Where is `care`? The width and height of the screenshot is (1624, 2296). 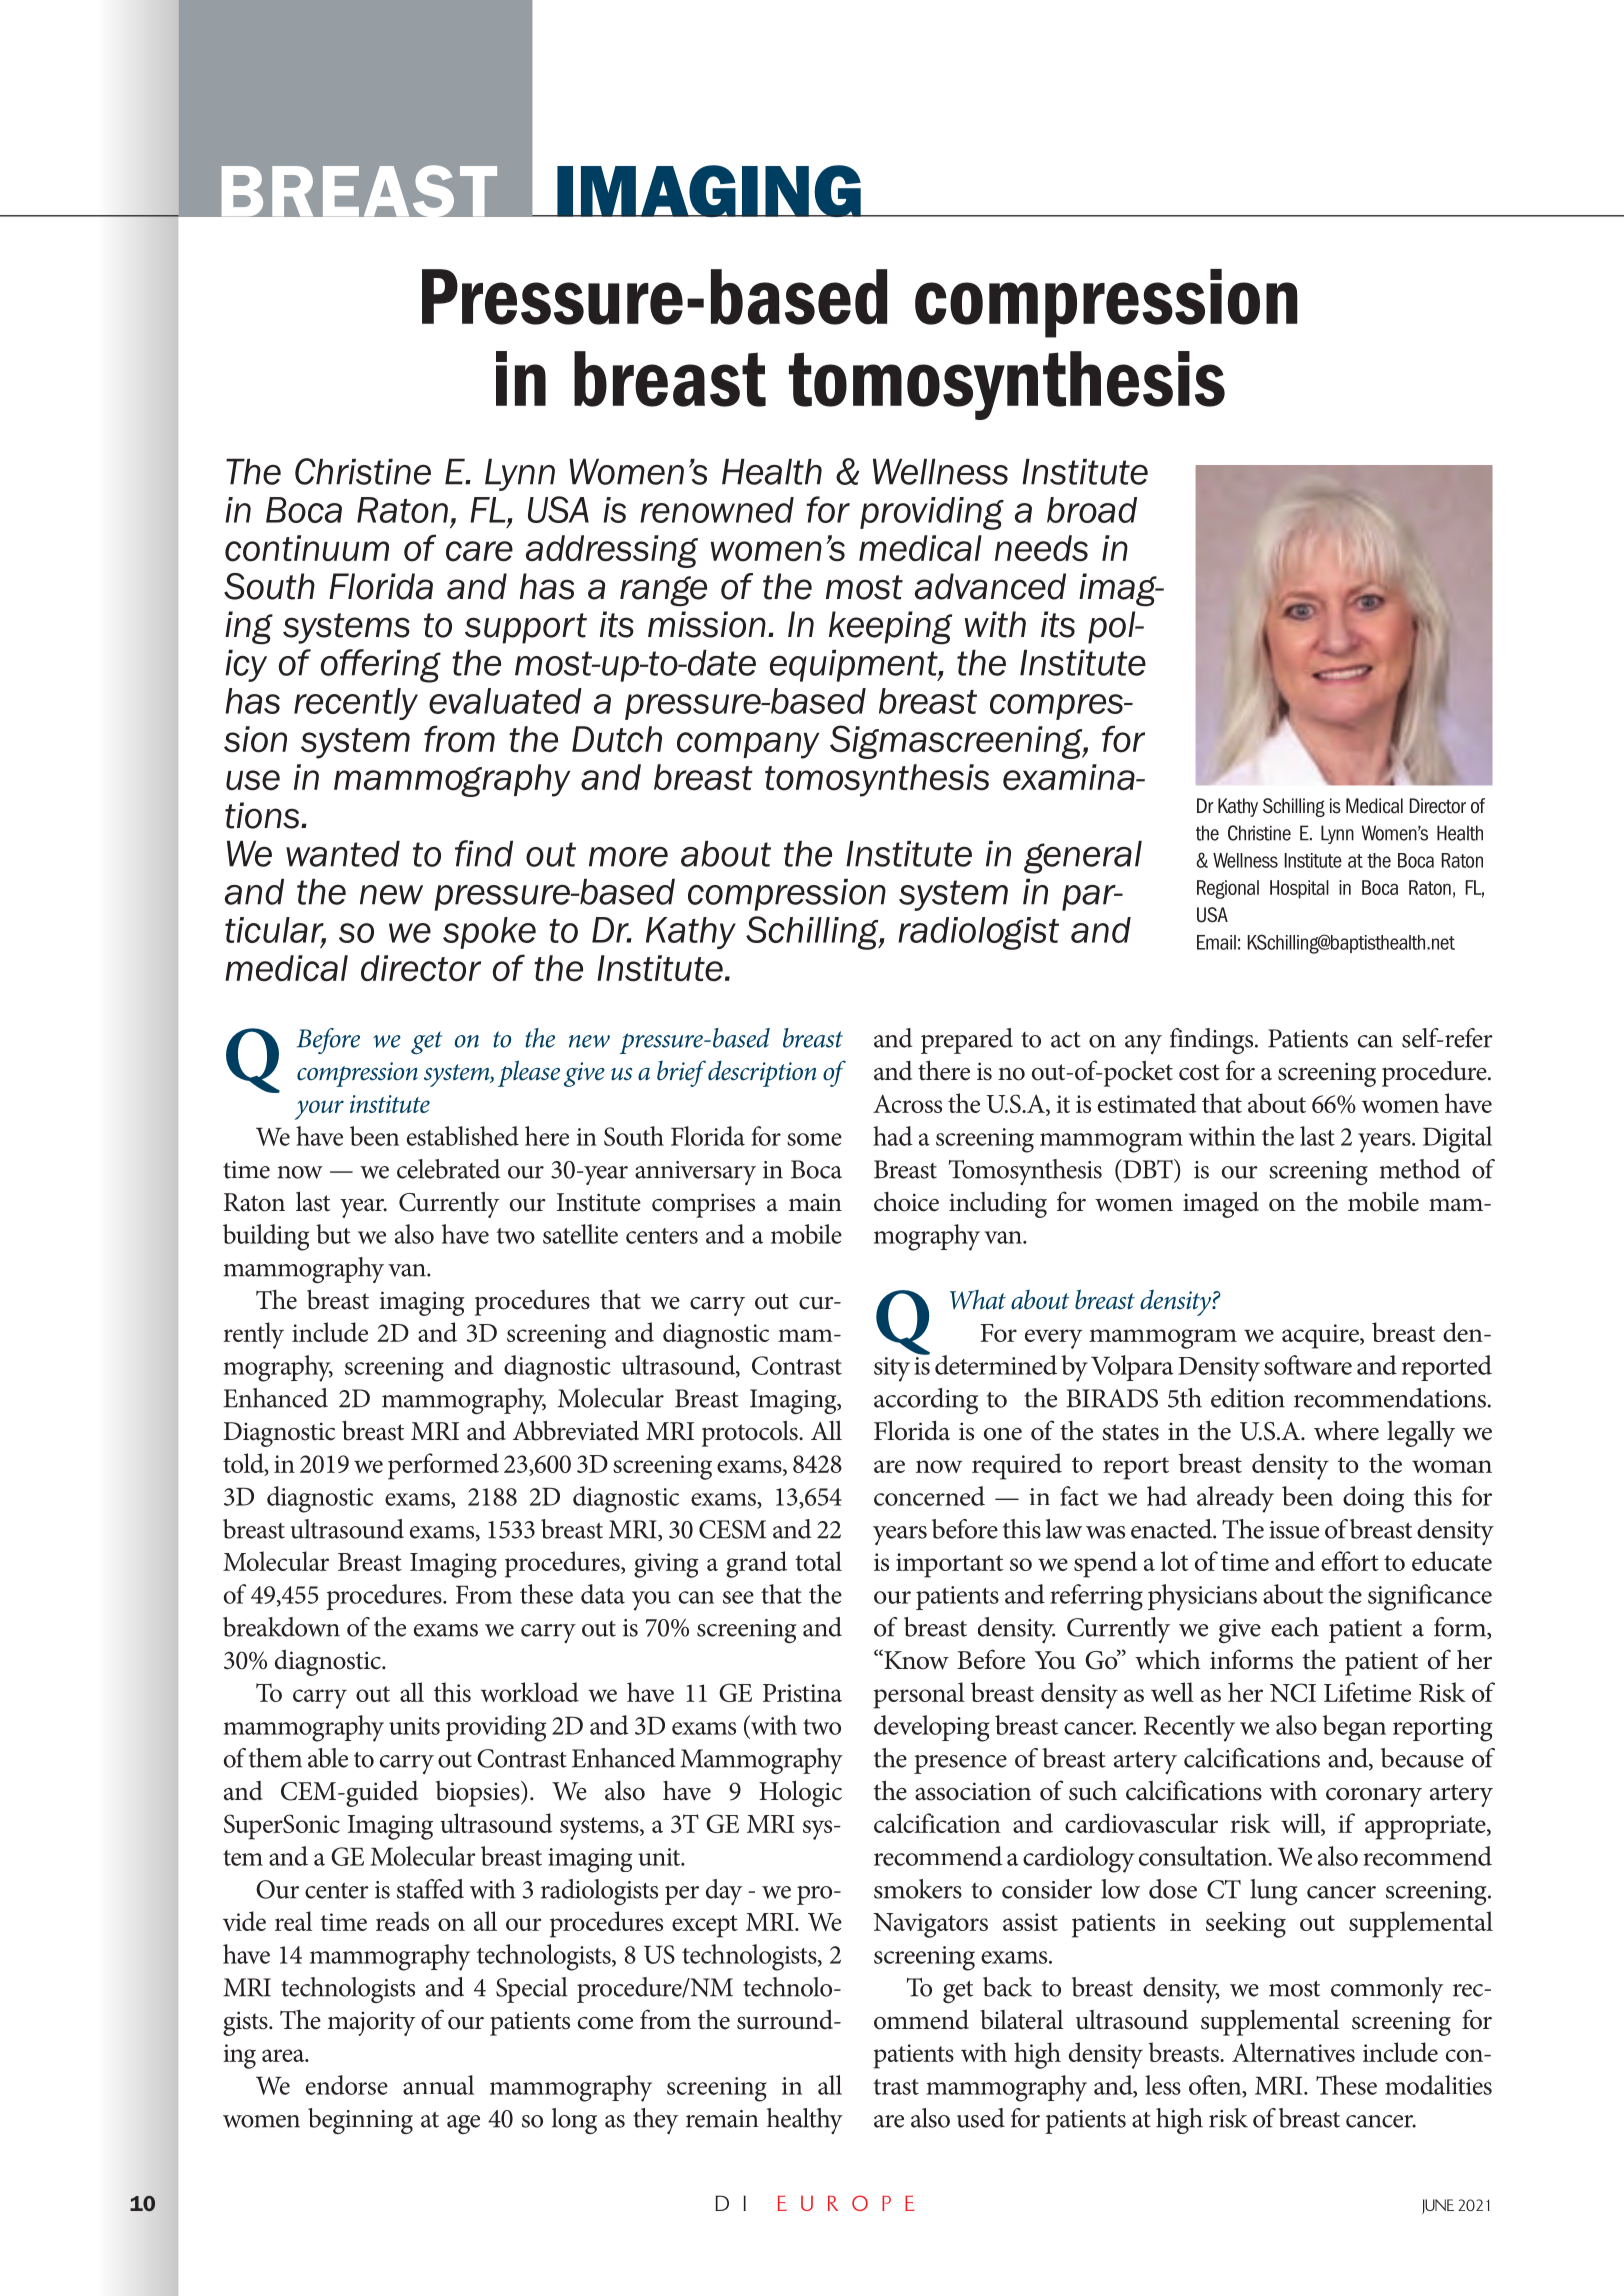
care is located at coordinates (479, 551).
